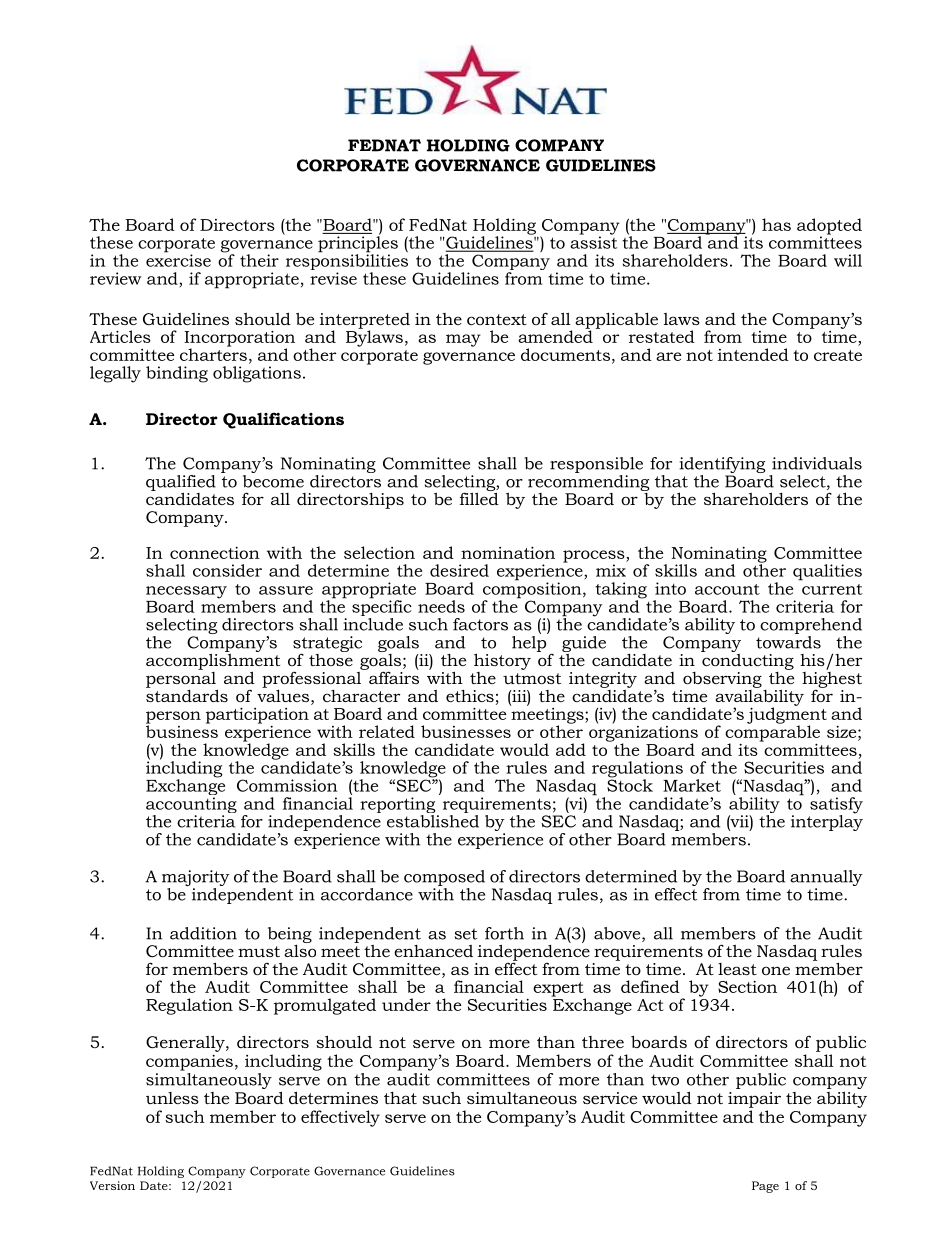 Image resolution: width=952 pixels, height=1233 pixels. Describe the element at coordinates (610, 1098) in the screenshot. I see `service` at that location.
